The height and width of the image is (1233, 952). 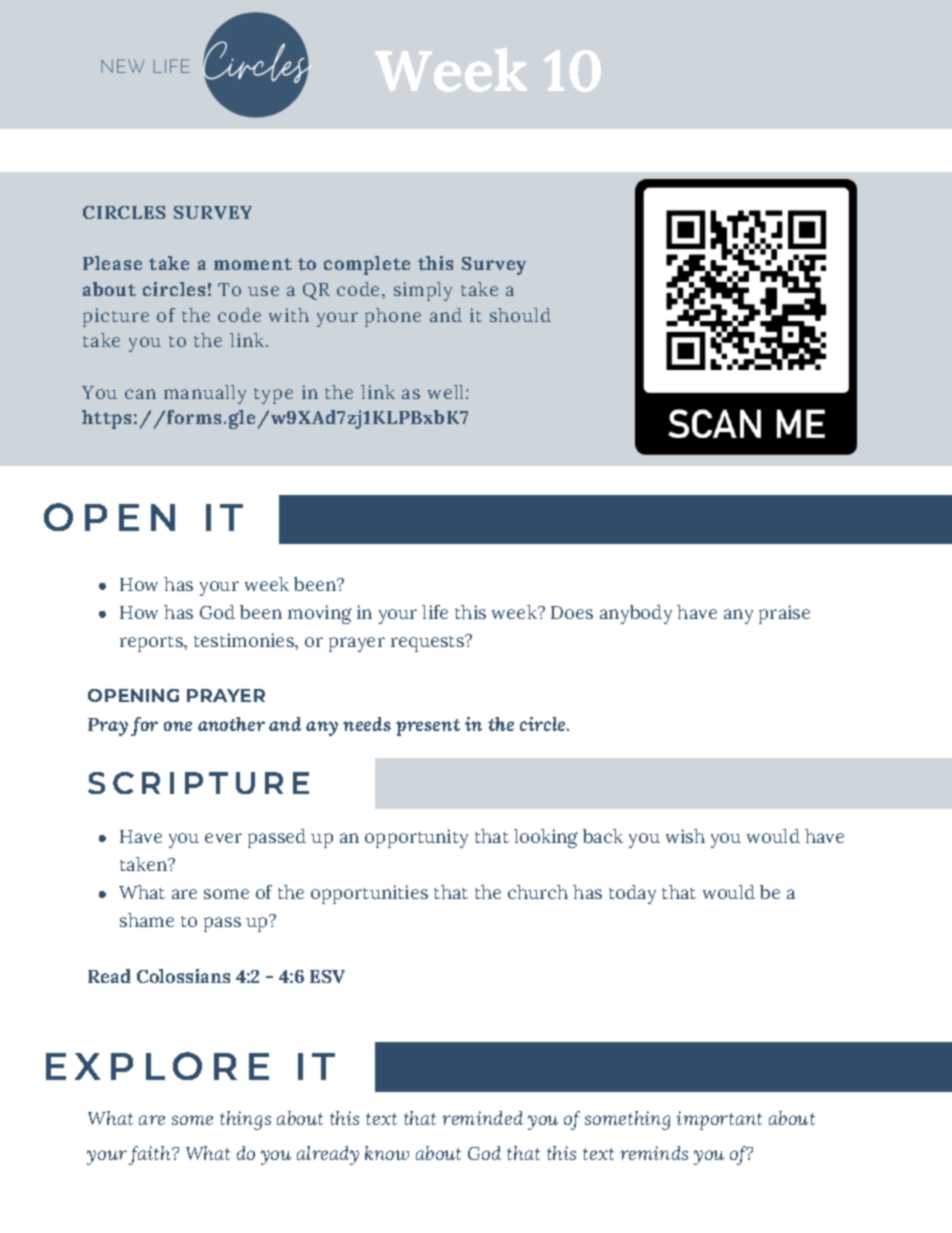 I want to click on simply, so click(x=423, y=291).
